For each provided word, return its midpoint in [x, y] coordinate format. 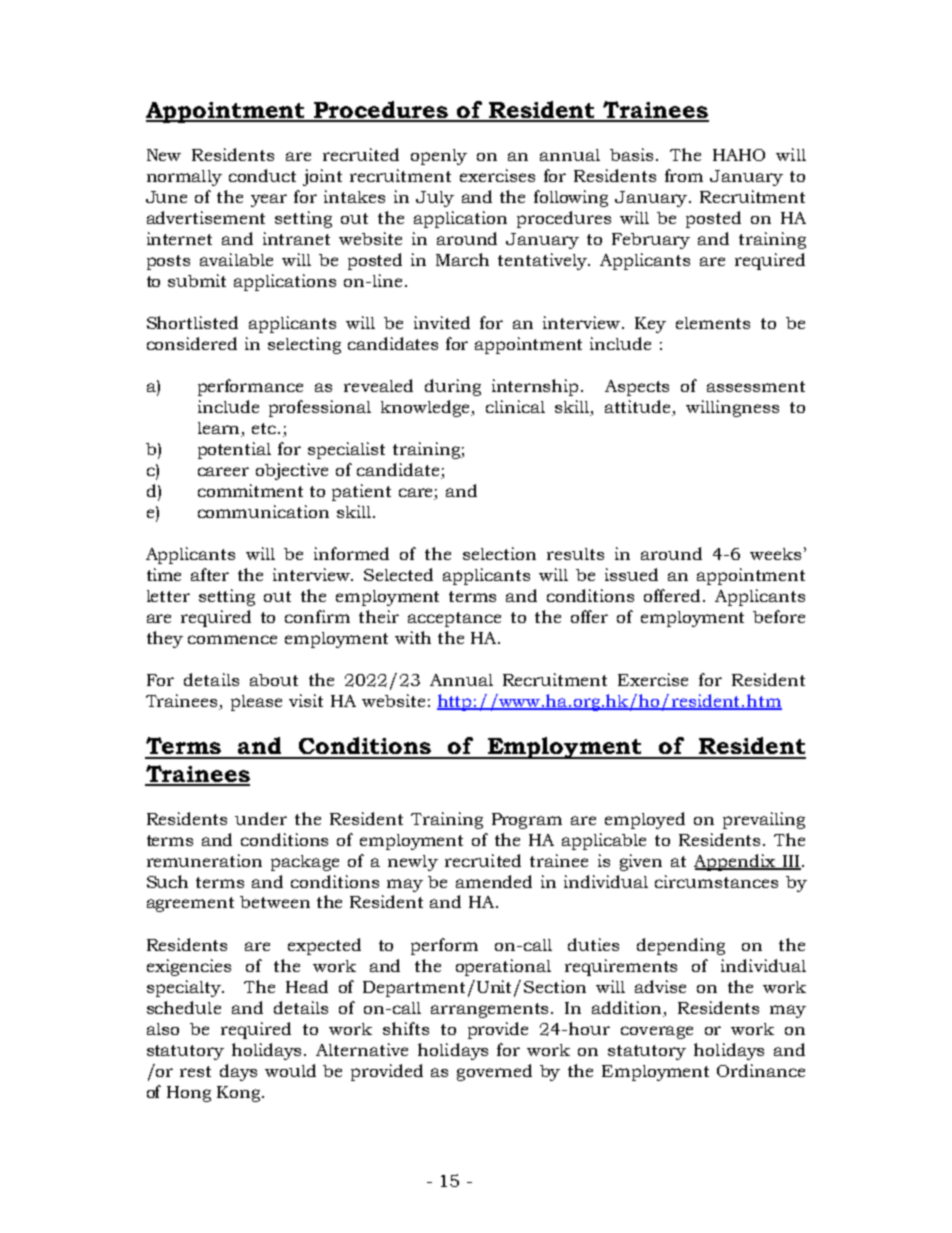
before [779, 616]
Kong [240, 1094]
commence [232, 639]
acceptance [454, 619]
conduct [262, 175]
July [435, 199]
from [684, 175]
